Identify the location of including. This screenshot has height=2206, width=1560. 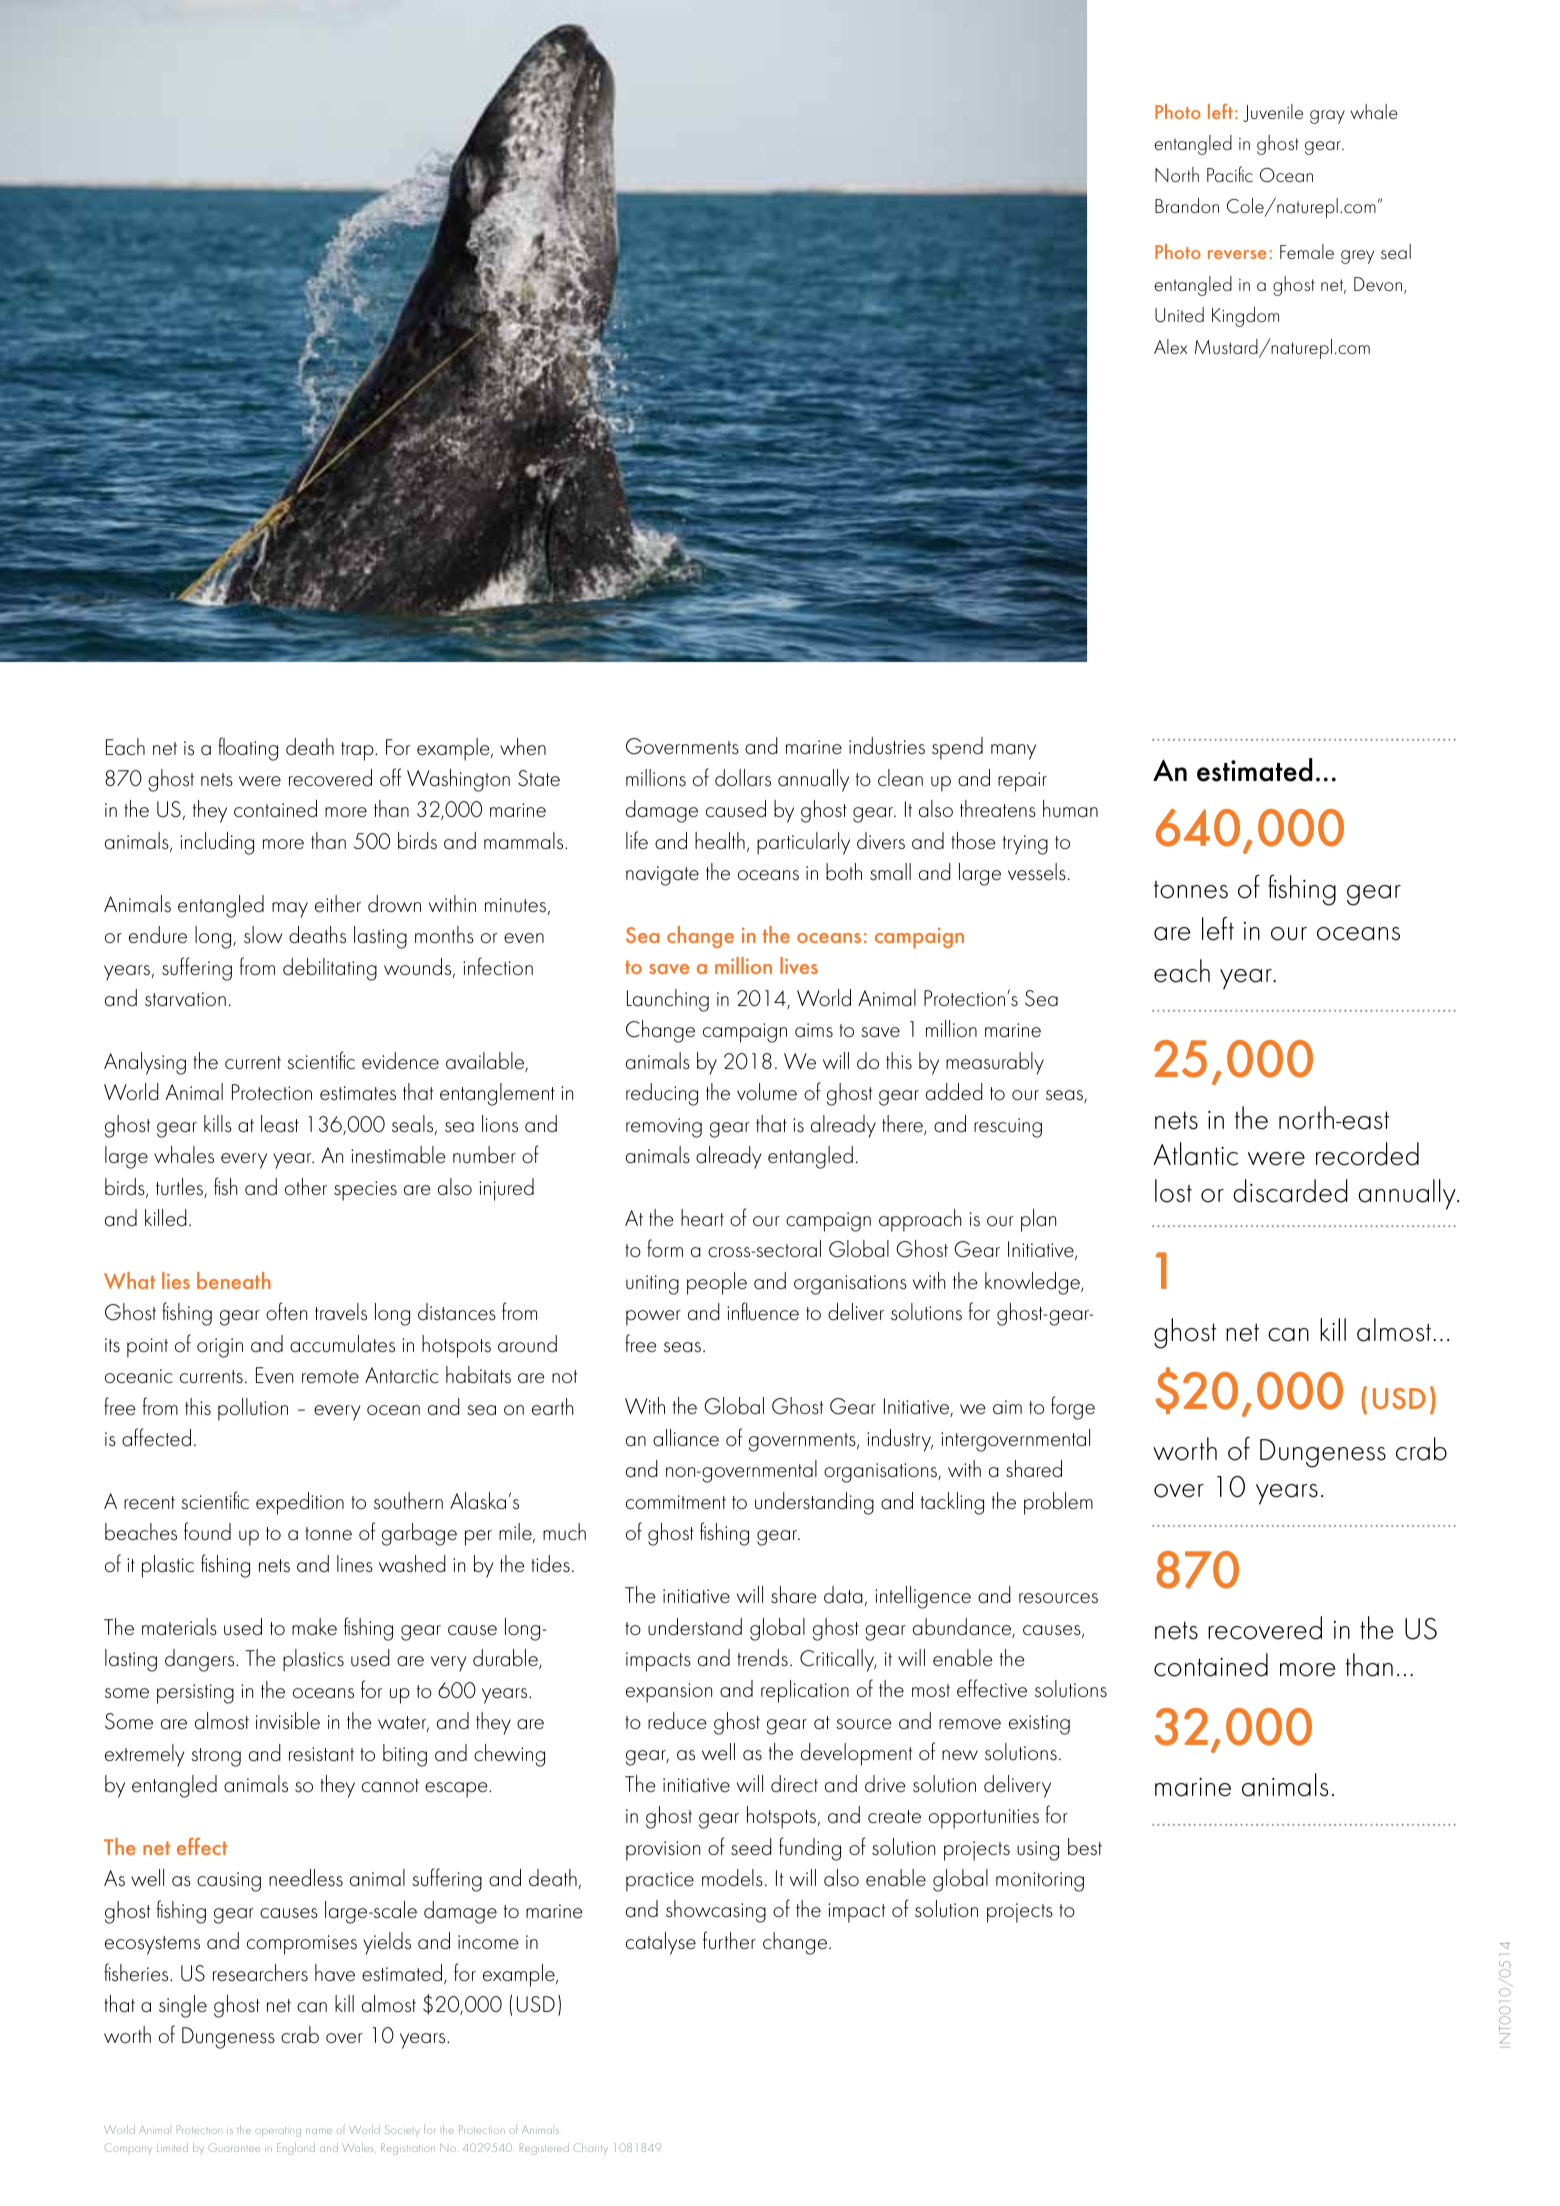
(217, 843).
